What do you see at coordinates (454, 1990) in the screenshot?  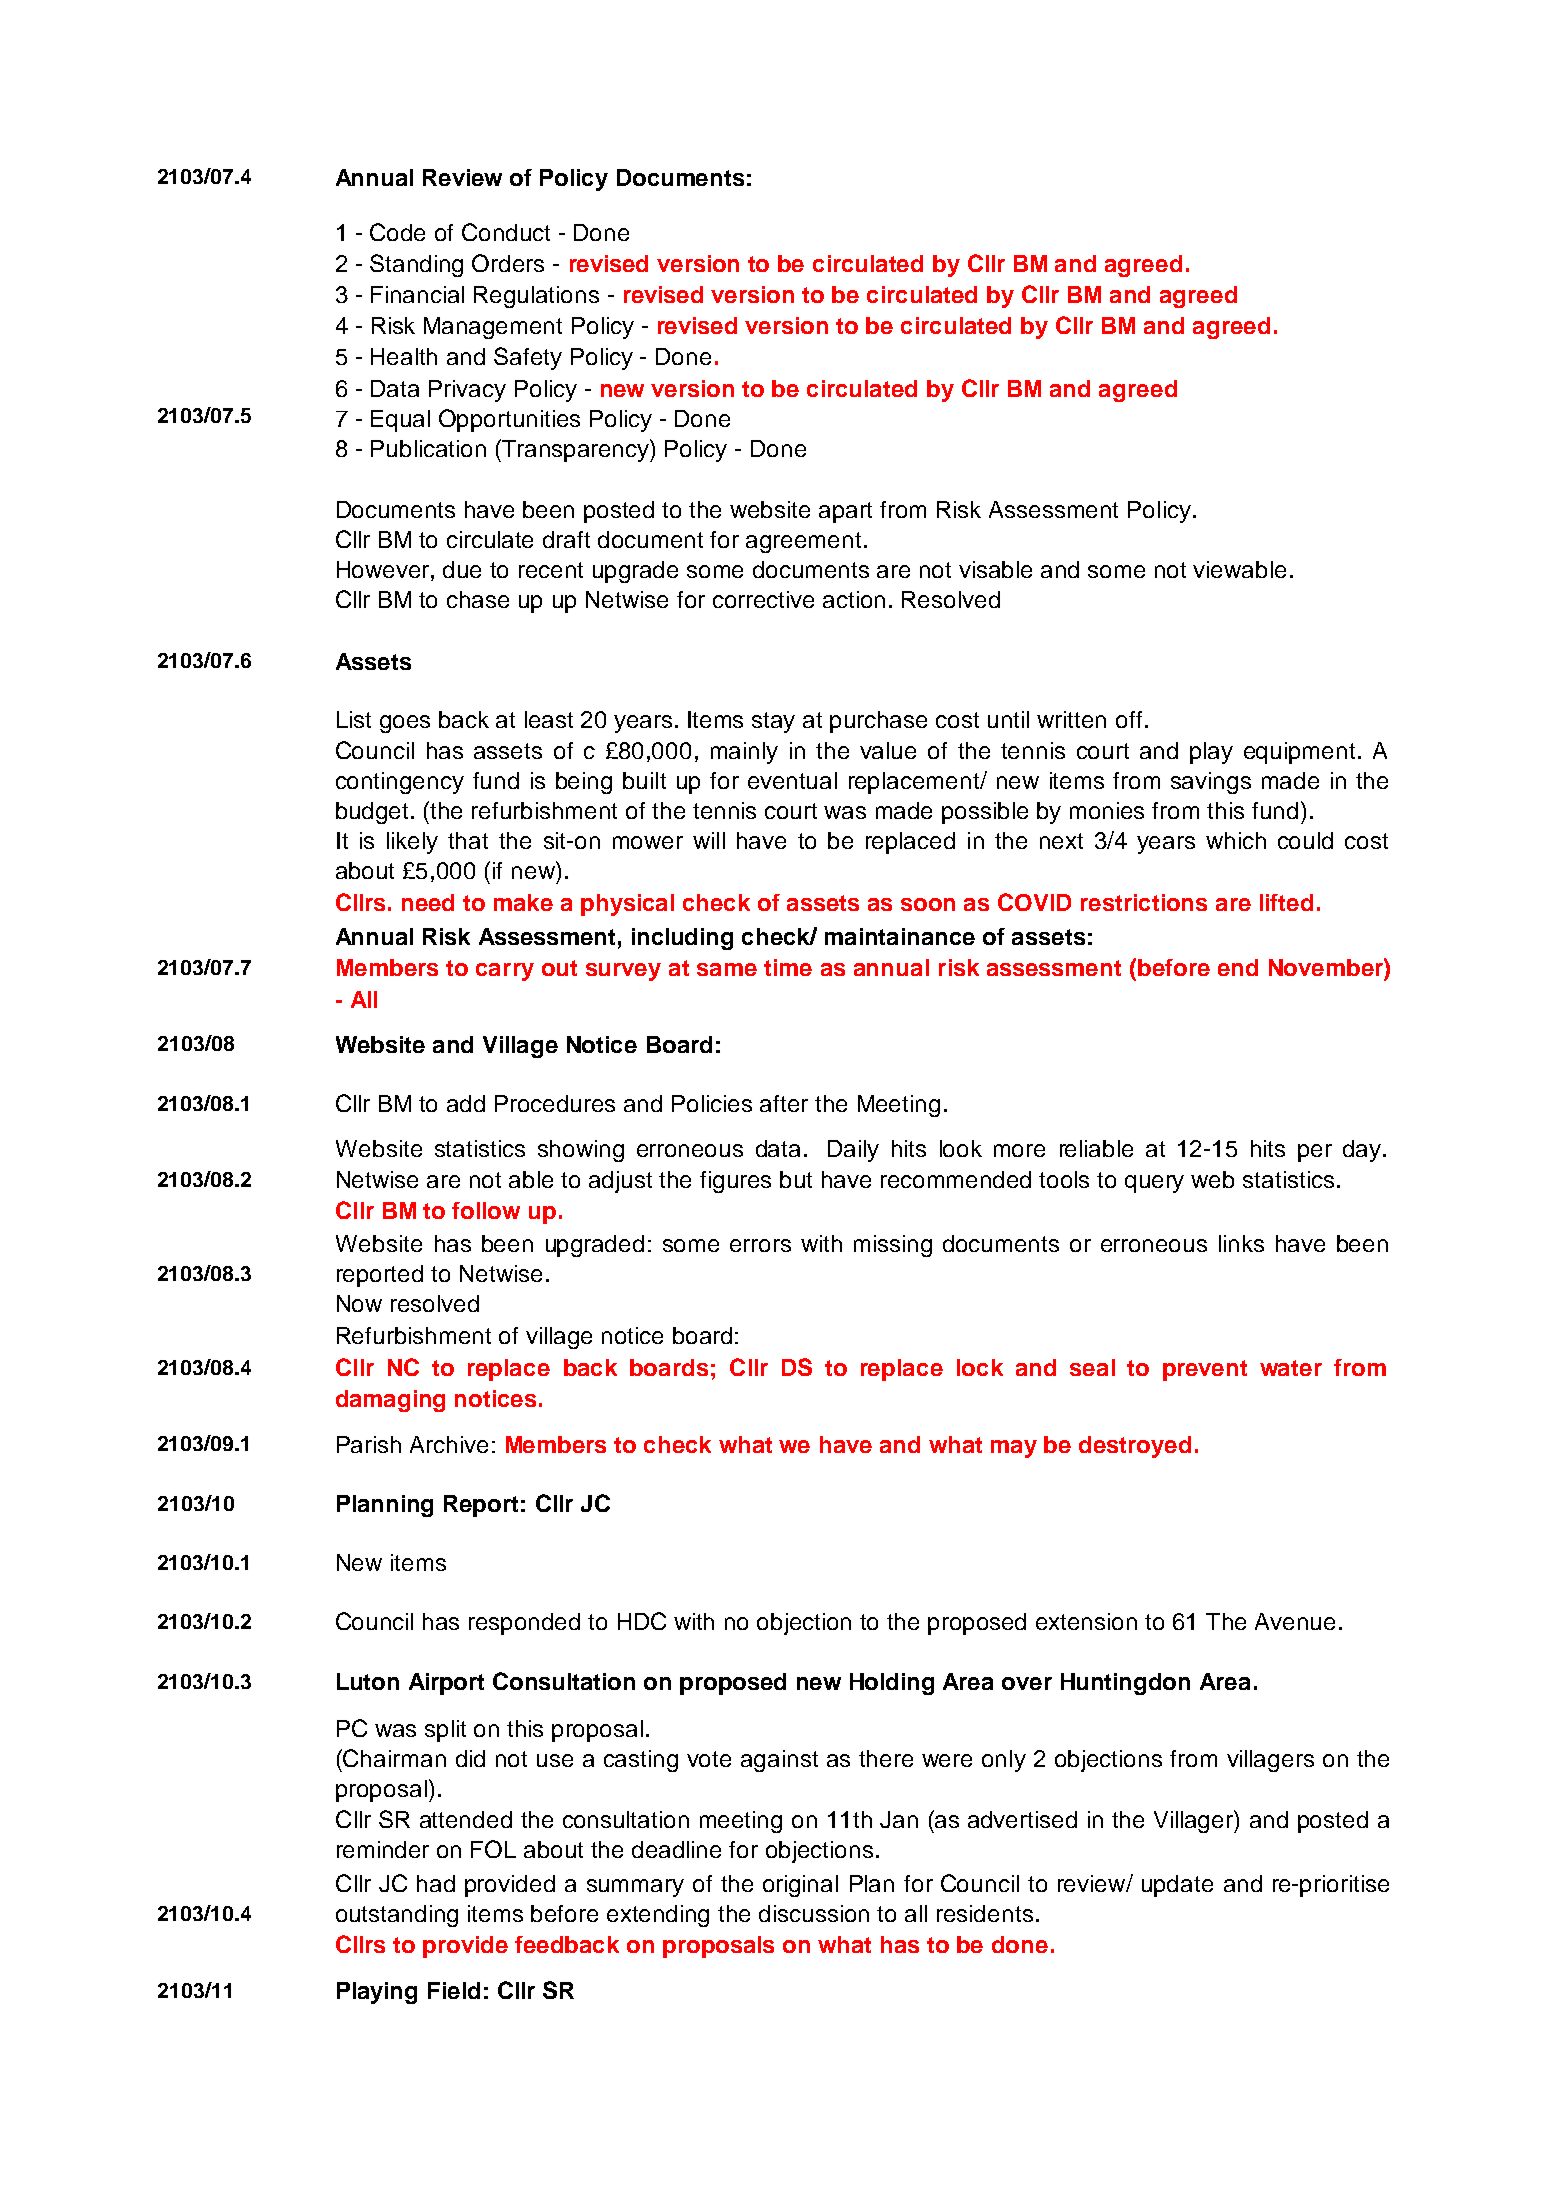 I see `Field` at bounding box center [454, 1990].
